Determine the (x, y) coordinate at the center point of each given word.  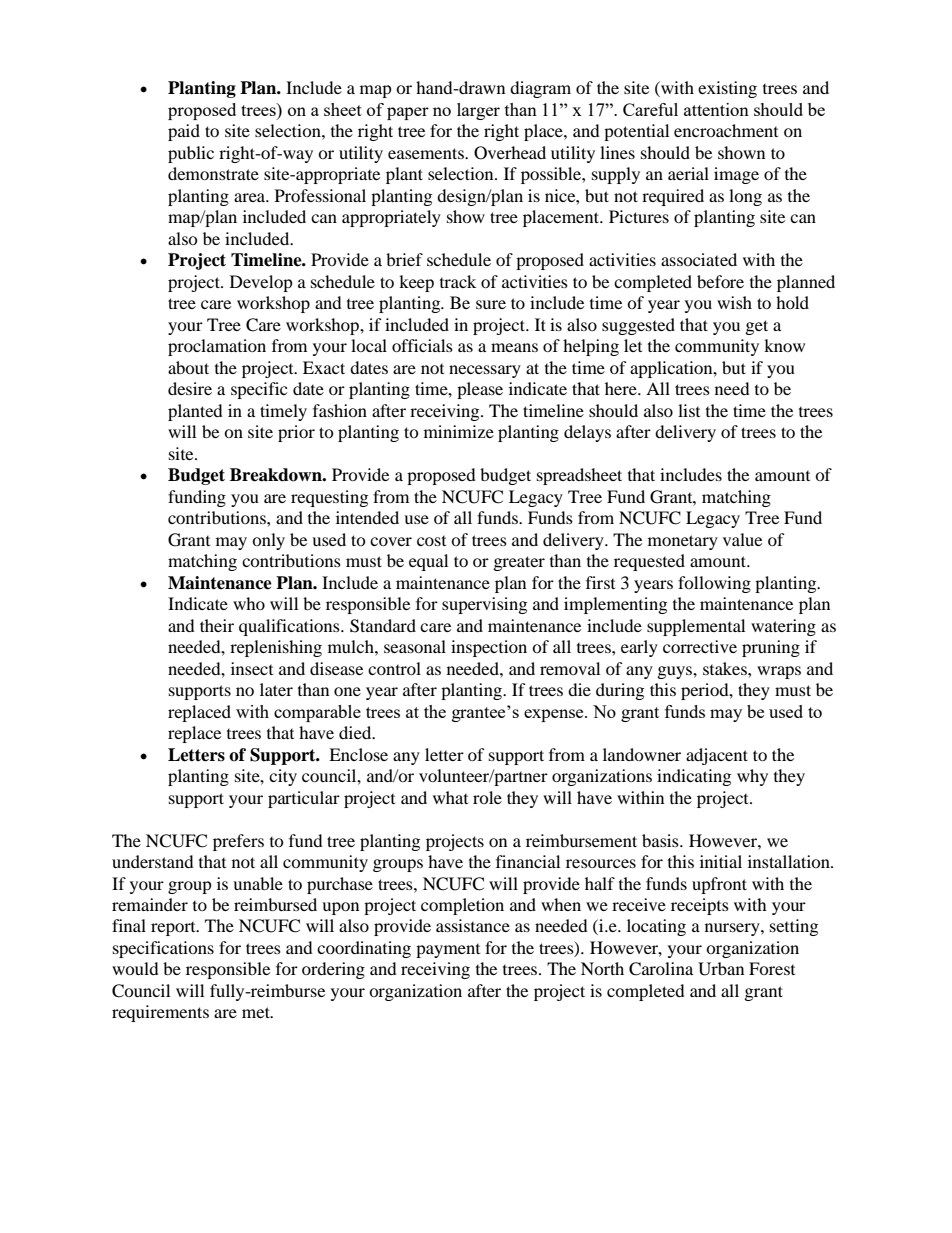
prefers (238, 842)
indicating (694, 777)
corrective (700, 646)
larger (478, 111)
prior (296, 433)
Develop (261, 283)
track (458, 281)
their (217, 625)
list (689, 410)
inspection (489, 648)
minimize (459, 431)
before (720, 281)
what (450, 797)
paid (184, 132)
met (257, 1012)
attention (716, 109)
